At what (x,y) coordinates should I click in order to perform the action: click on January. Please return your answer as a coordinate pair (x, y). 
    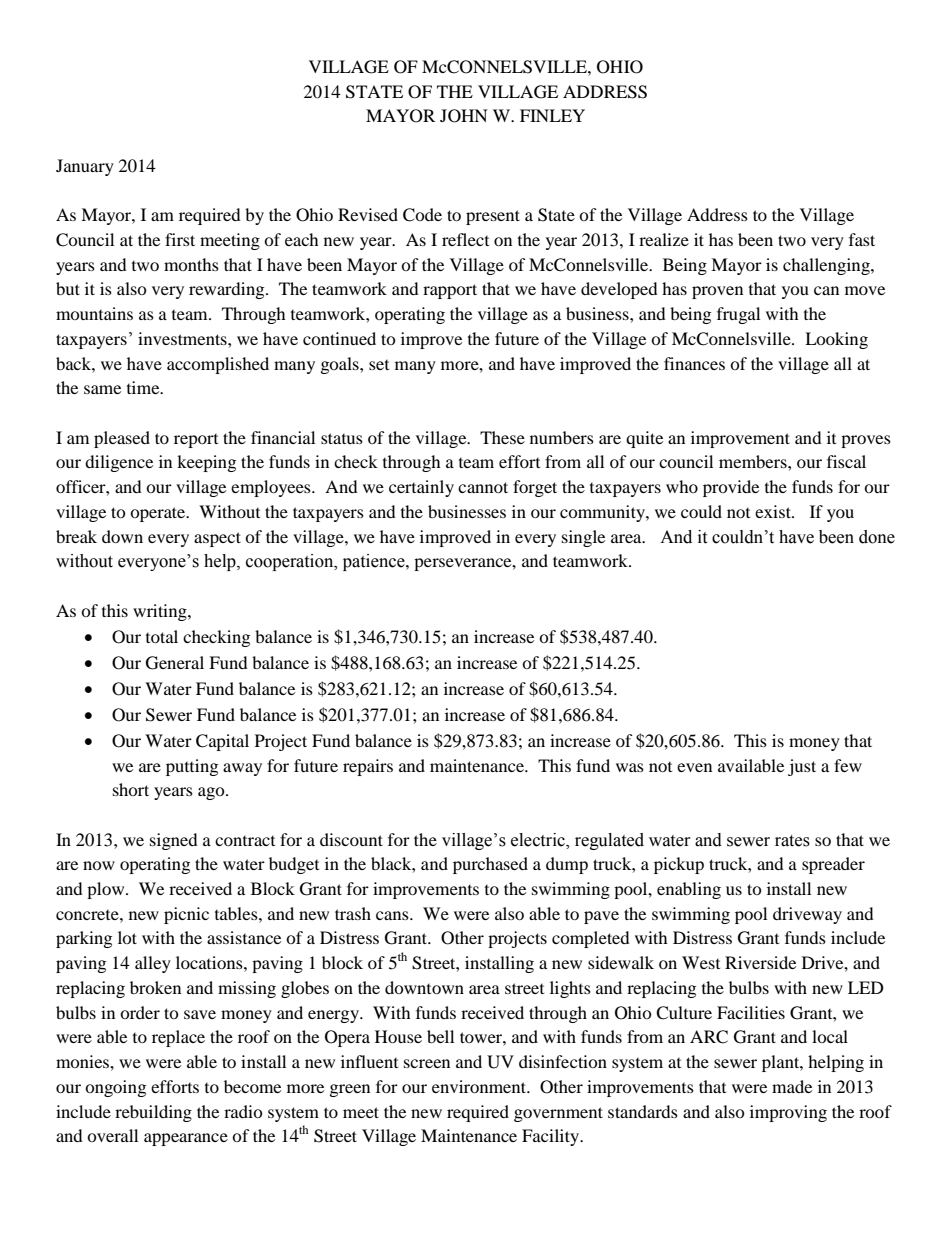
    Looking at the image, I should click on (85, 167).
